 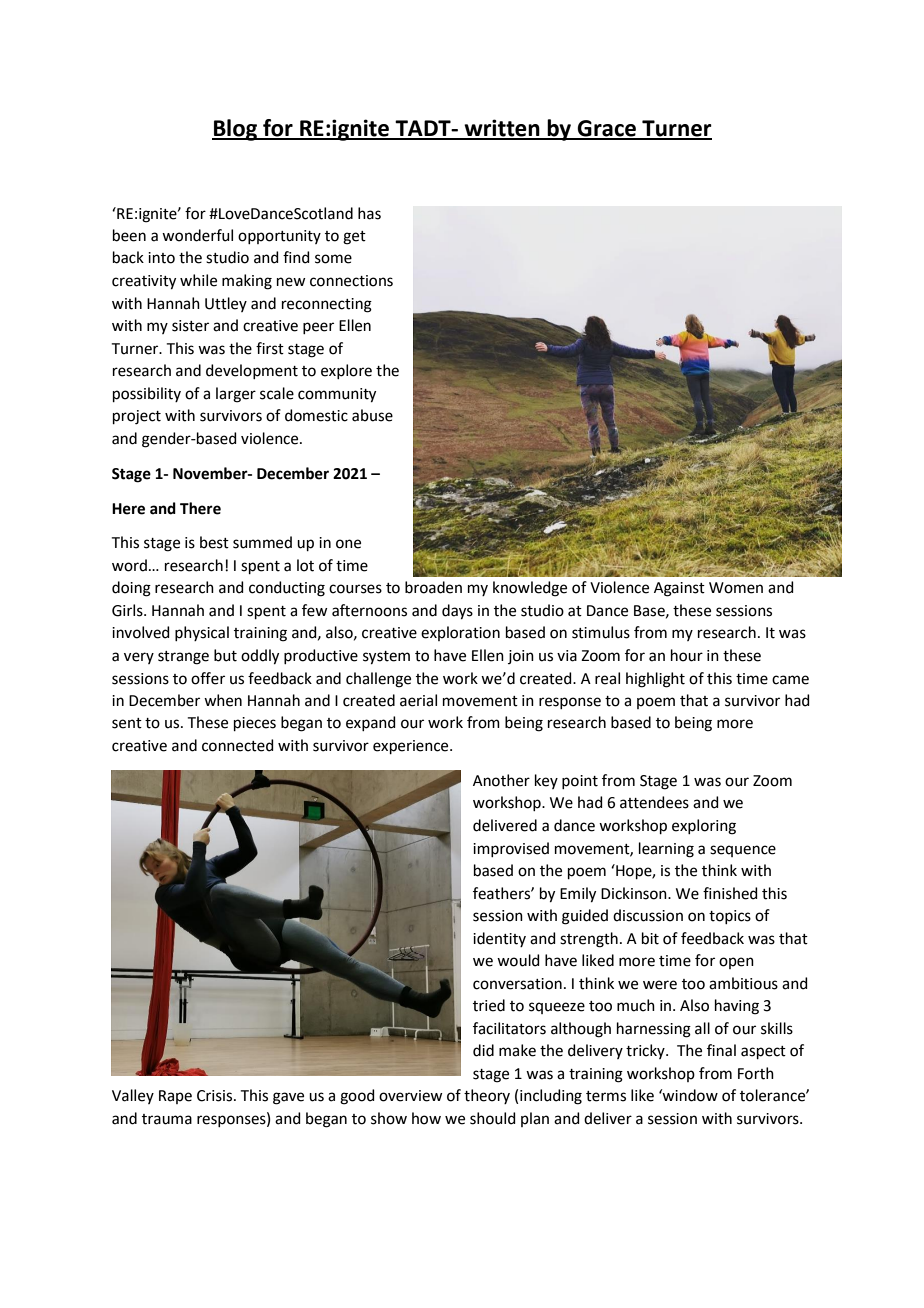 What do you see at coordinates (236, 130) in the page?
I see `Blog` at bounding box center [236, 130].
